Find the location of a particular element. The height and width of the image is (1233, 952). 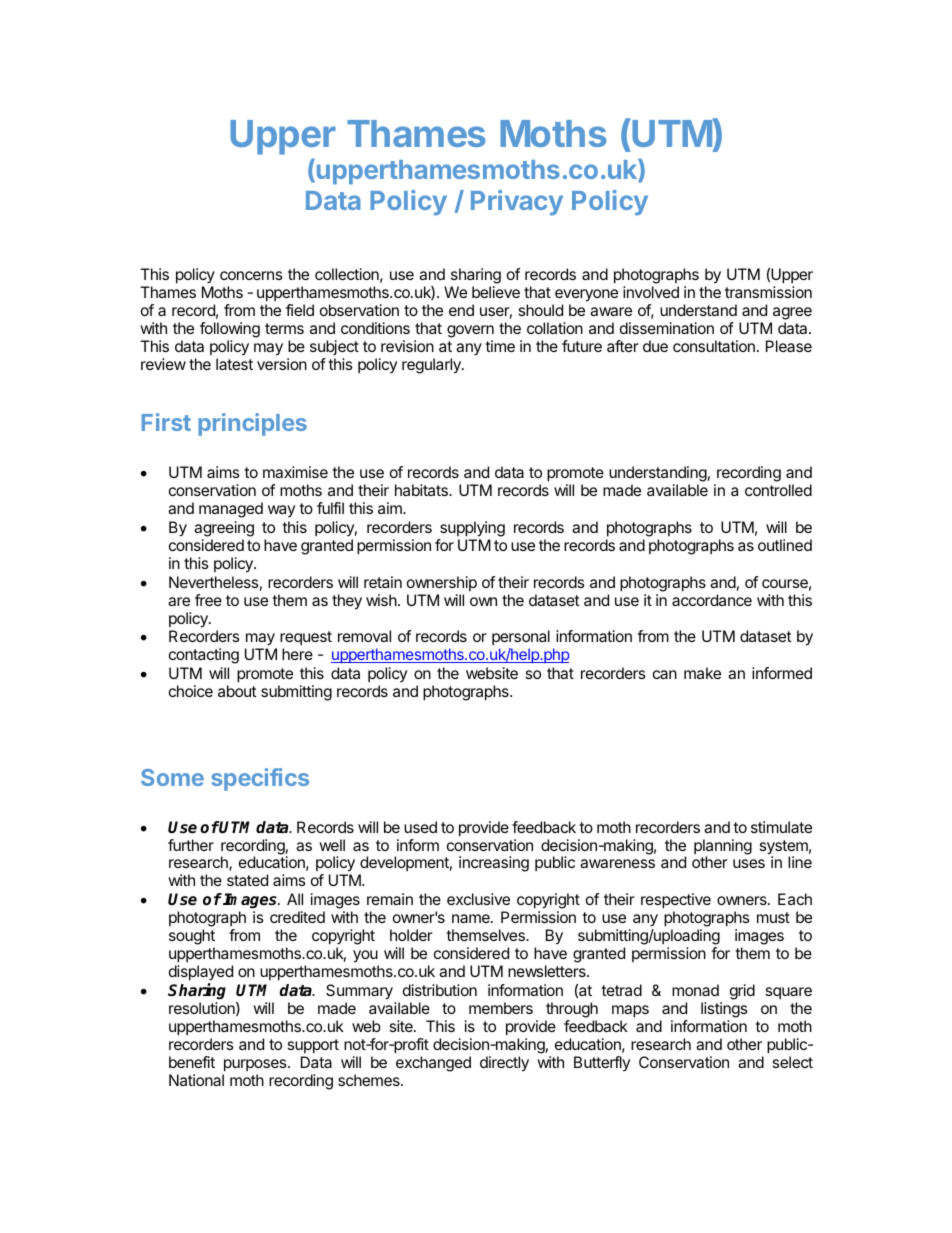

increasing is located at coordinates (494, 864).
